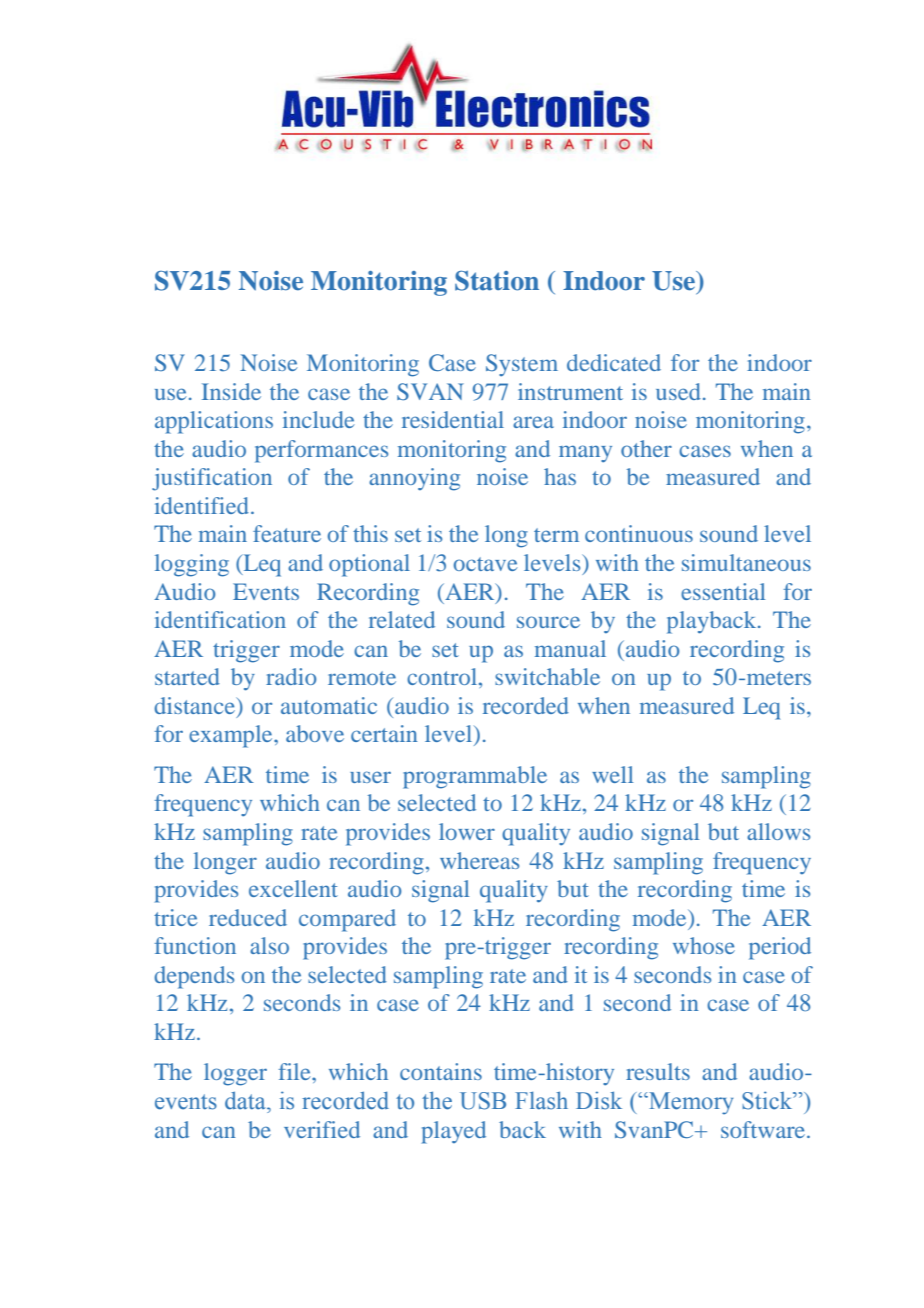 The height and width of the page is (1308, 924). What do you see at coordinates (467, 831) in the page?
I see `lower` at bounding box center [467, 831].
